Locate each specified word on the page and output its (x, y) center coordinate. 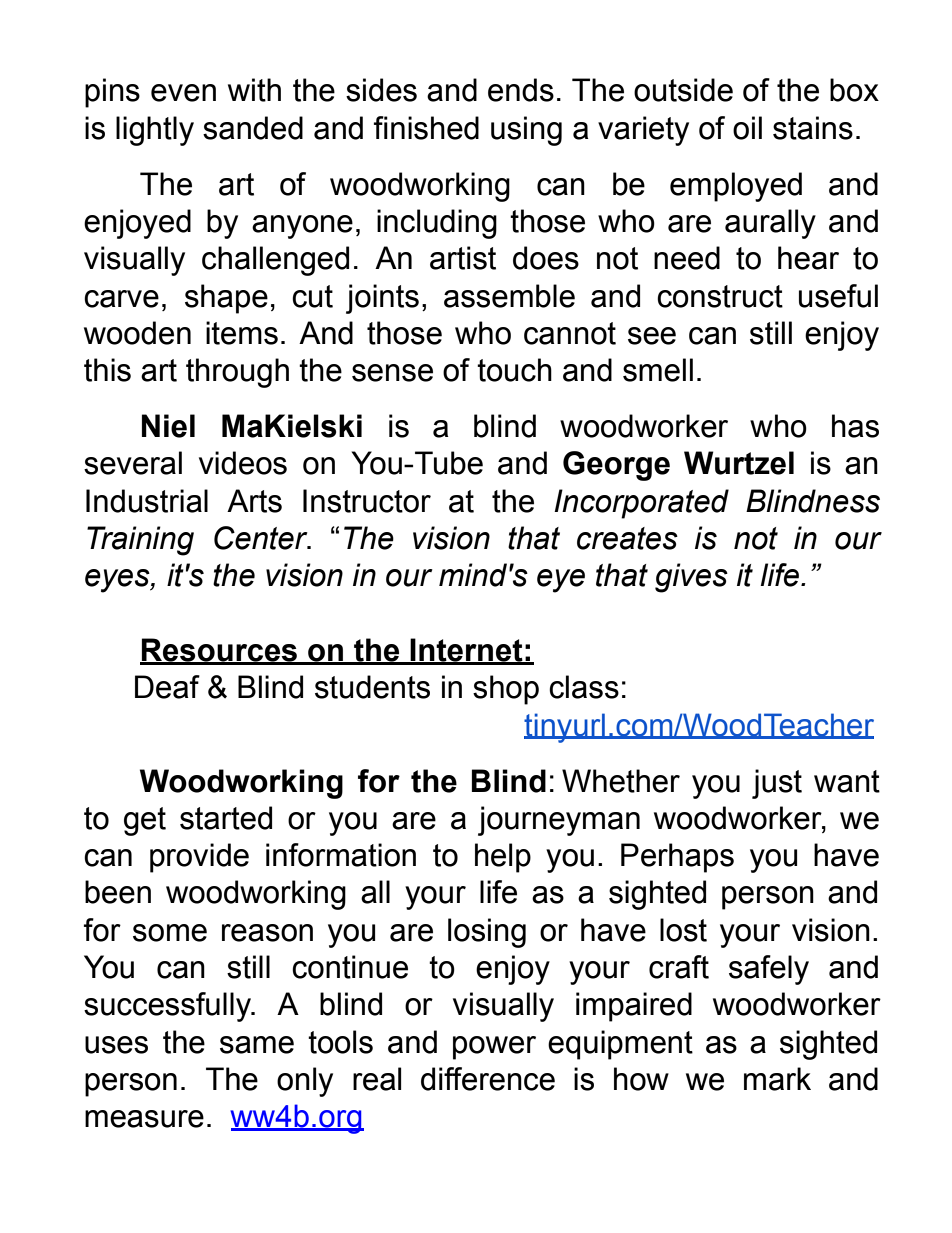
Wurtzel (739, 463)
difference (488, 1079)
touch (514, 370)
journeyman (559, 821)
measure (144, 1119)
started (226, 818)
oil (747, 128)
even (183, 93)
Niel (168, 426)
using (526, 131)
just (777, 784)
